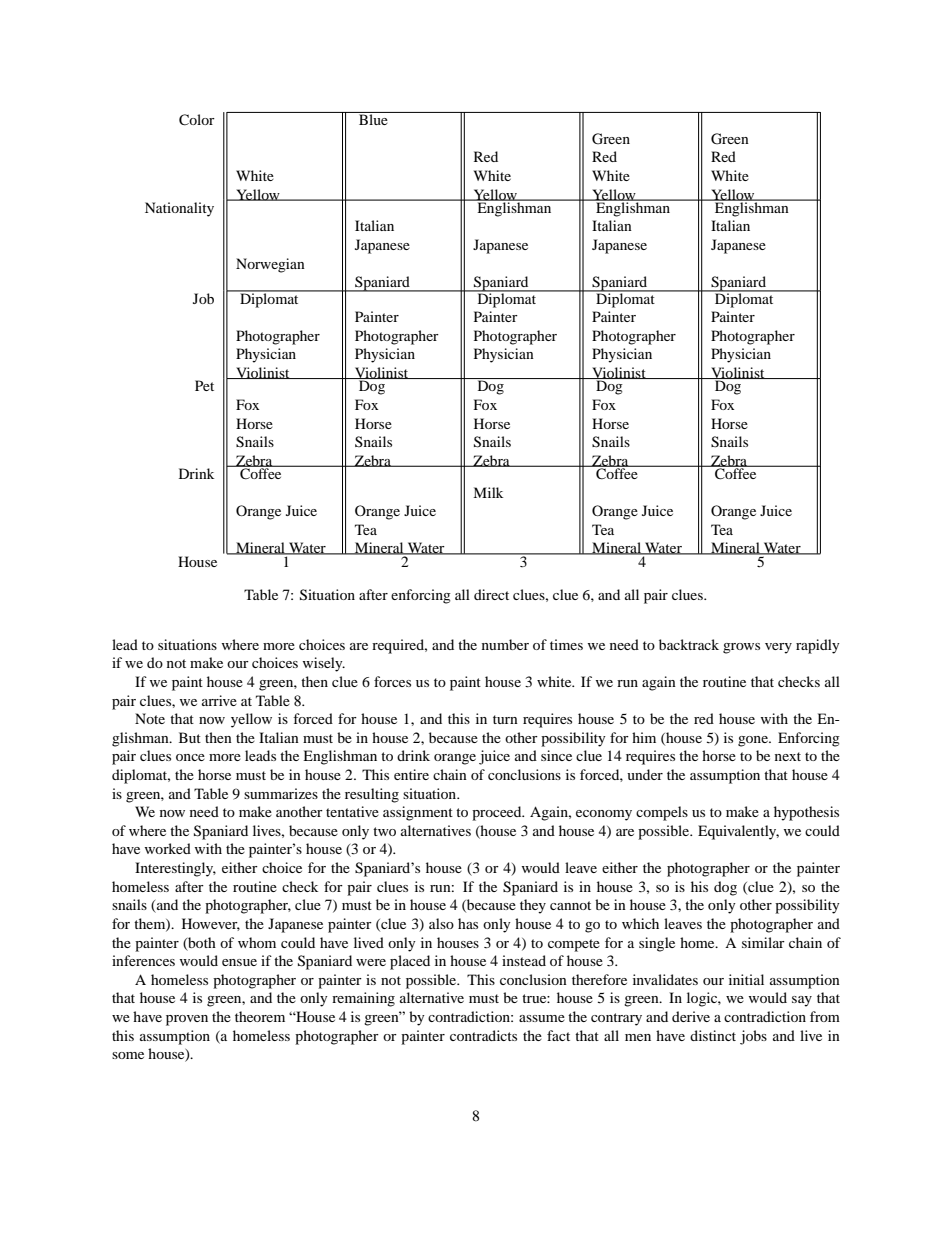  I want to click on proven, so click(187, 1020).
